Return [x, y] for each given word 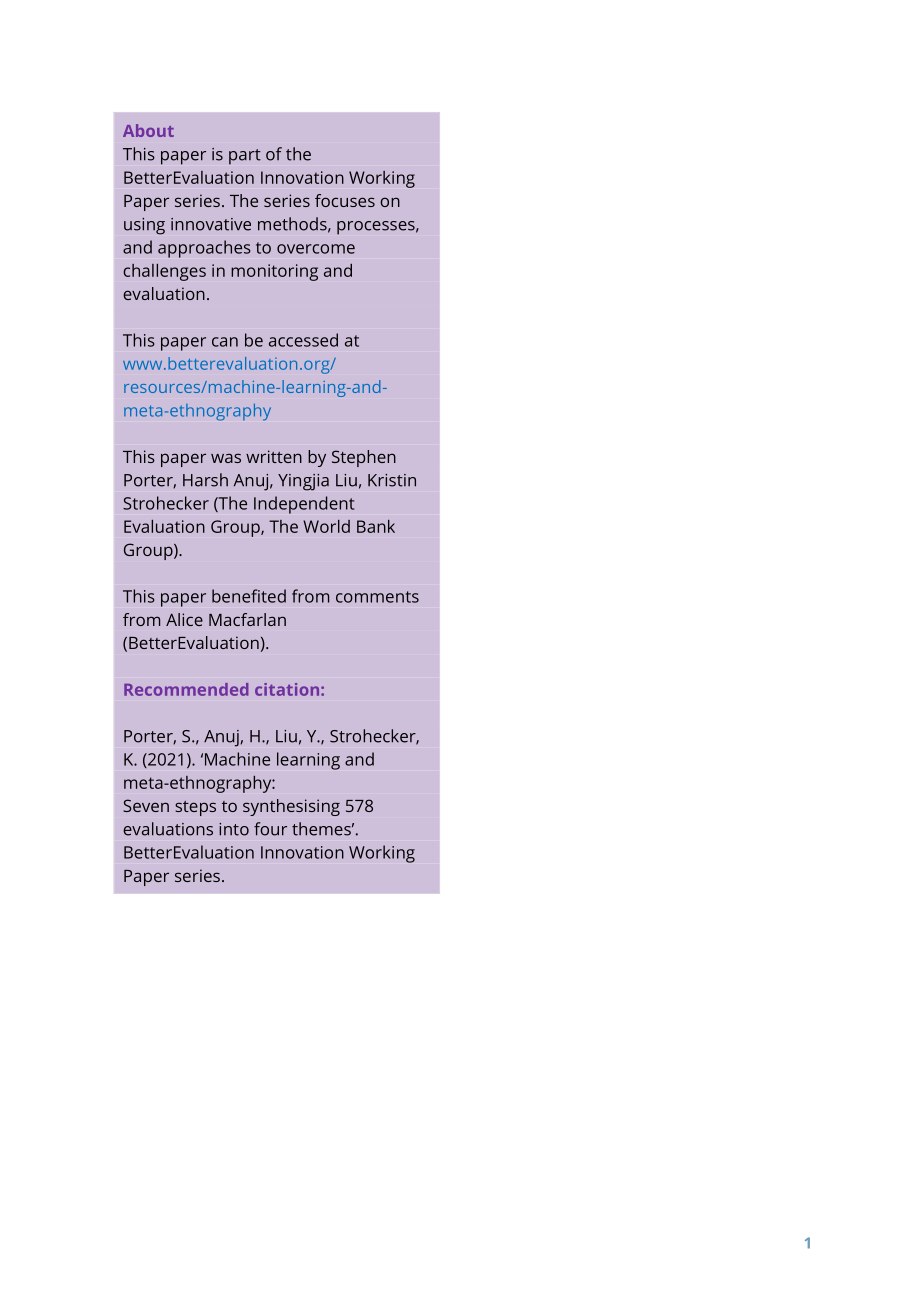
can [225, 342]
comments [377, 597]
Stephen [364, 458]
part [245, 157]
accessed [303, 340]
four [270, 829]
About [148, 130]
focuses [345, 200]
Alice [184, 619]
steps [195, 808]
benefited [249, 596]
